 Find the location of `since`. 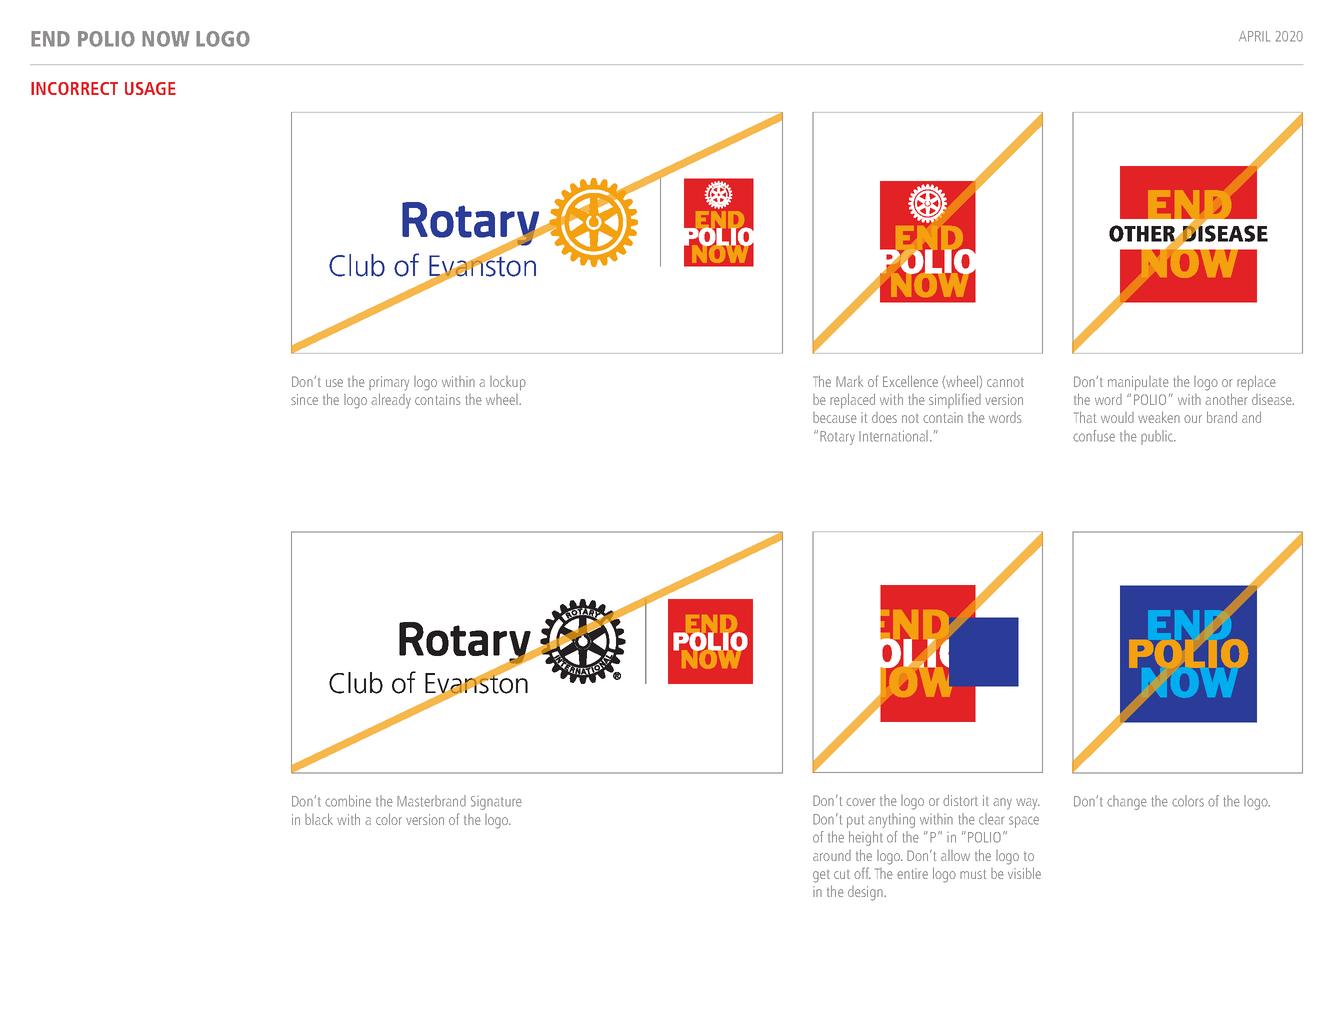

since is located at coordinates (304, 399).
